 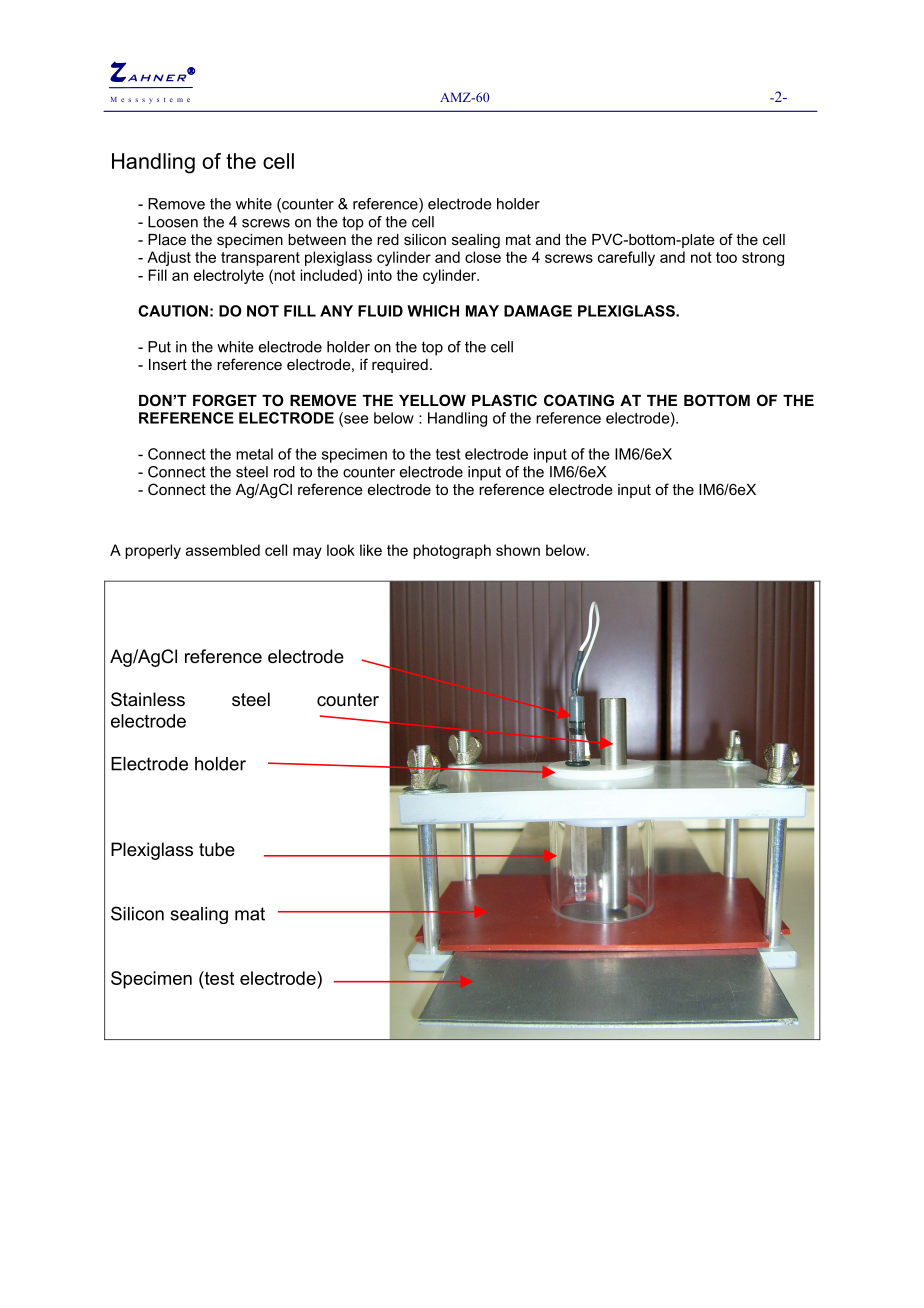 I want to click on COATING, so click(x=579, y=400).
